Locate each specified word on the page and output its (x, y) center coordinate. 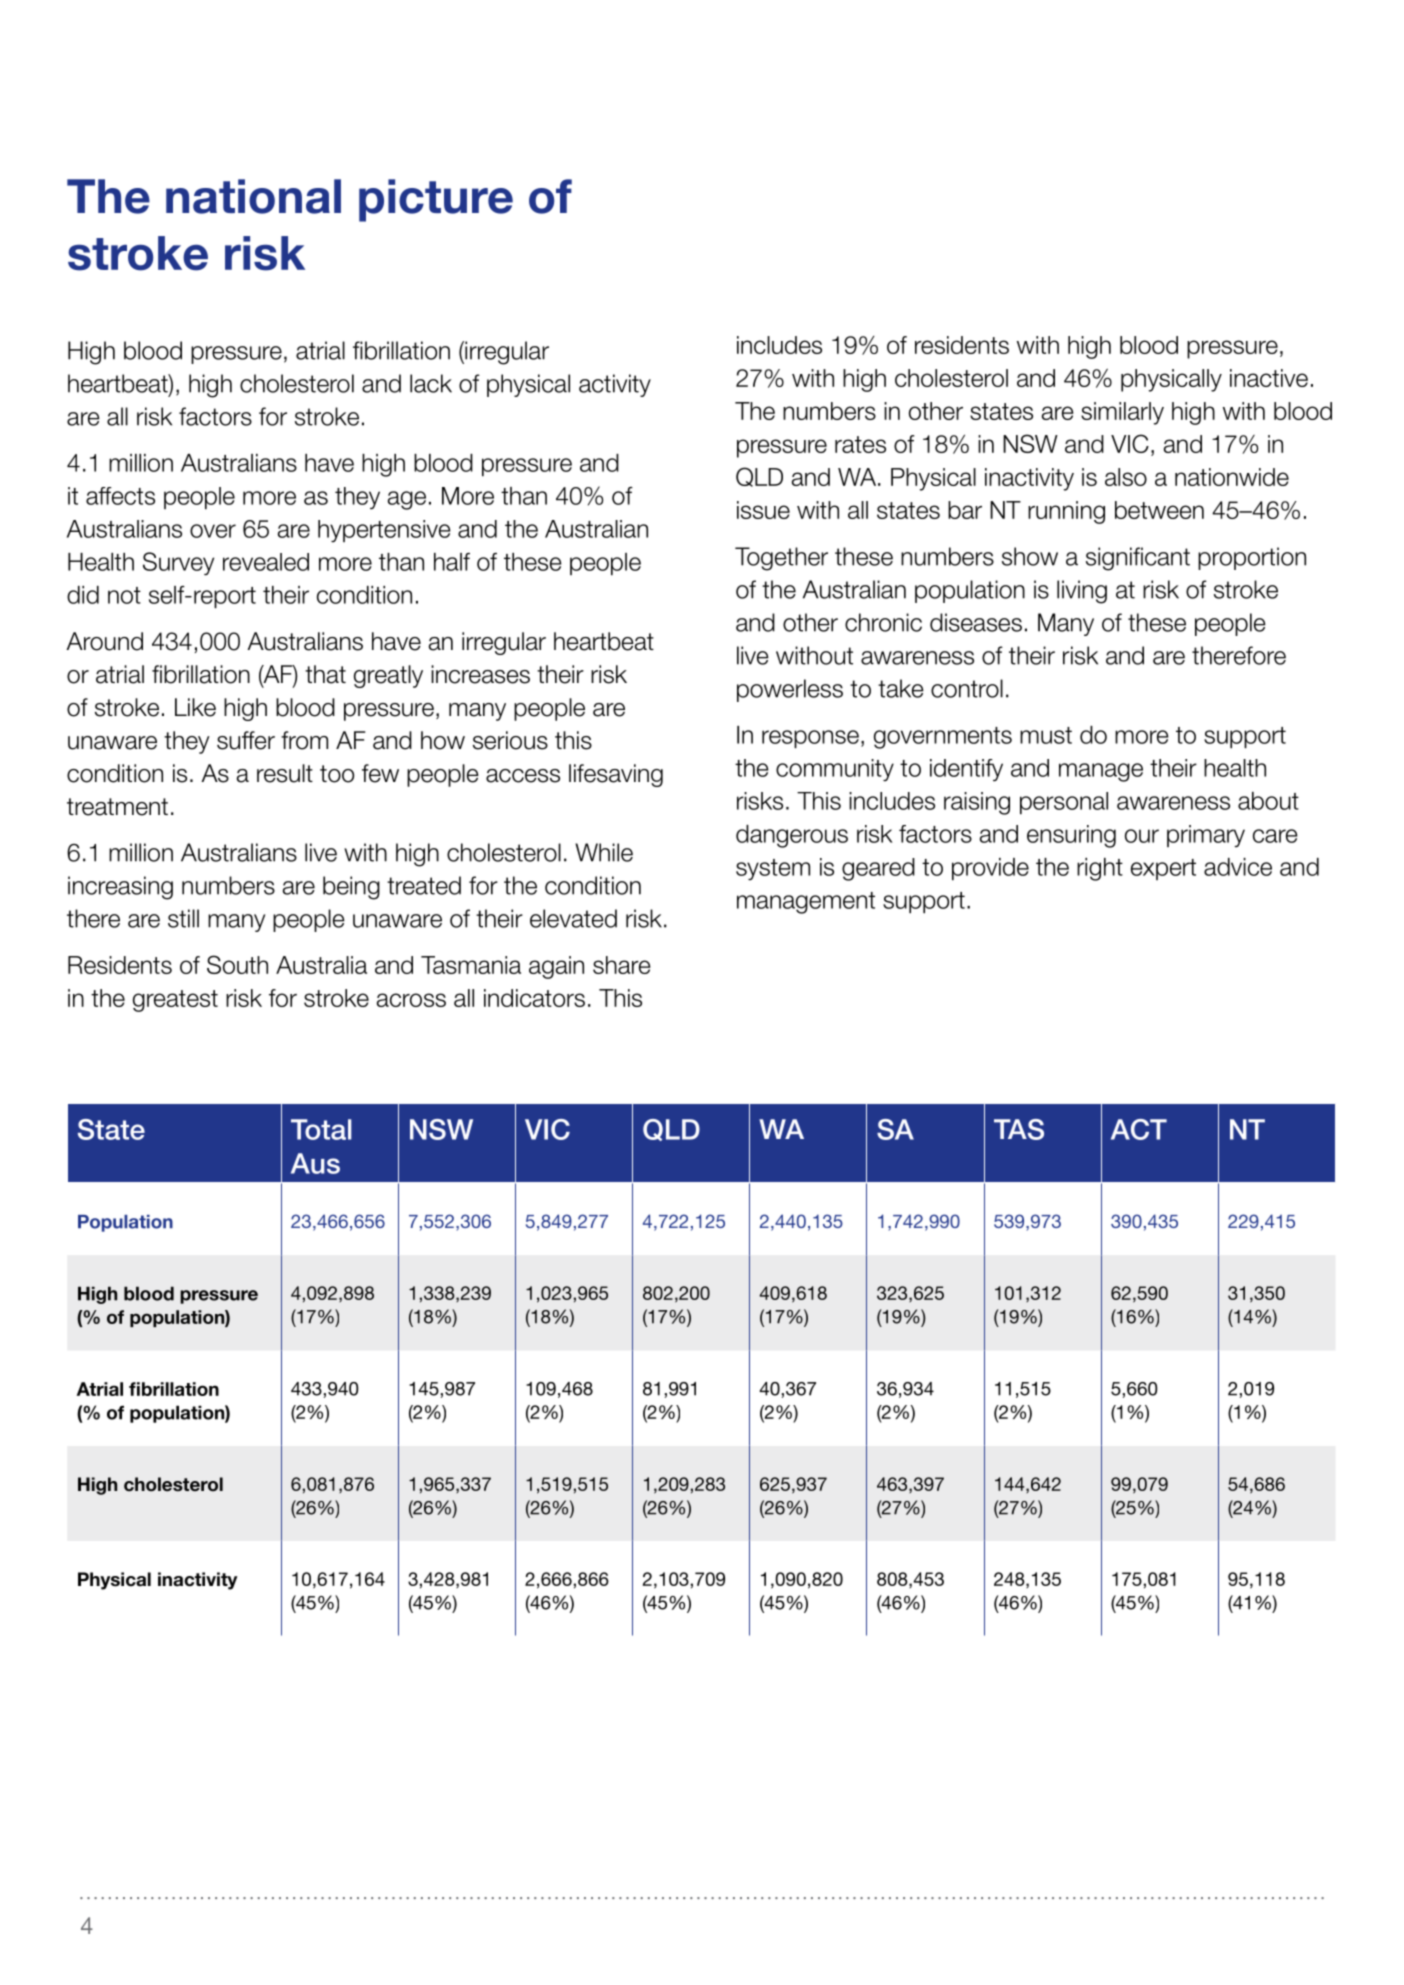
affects (120, 496)
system (773, 869)
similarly (1122, 413)
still (183, 918)
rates (860, 444)
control (967, 688)
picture (436, 200)
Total (321, 1129)
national (253, 196)
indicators (534, 998)
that (325, 674)
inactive (1269, 378)
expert (1163, 869)
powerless (790, 690)
